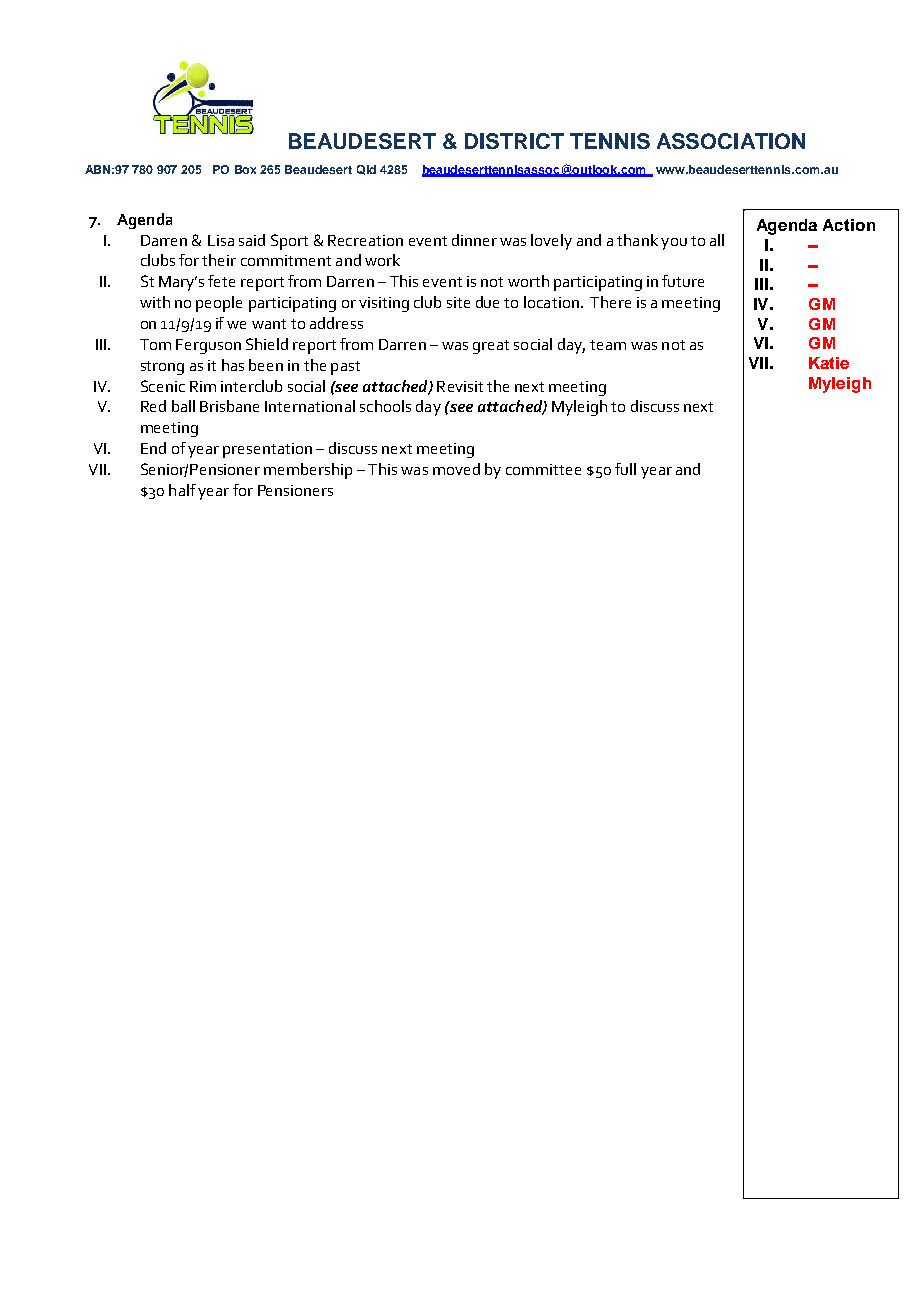  Describe the element at coordinates (674, 244) in the screenshot. I see `you` at that location.
